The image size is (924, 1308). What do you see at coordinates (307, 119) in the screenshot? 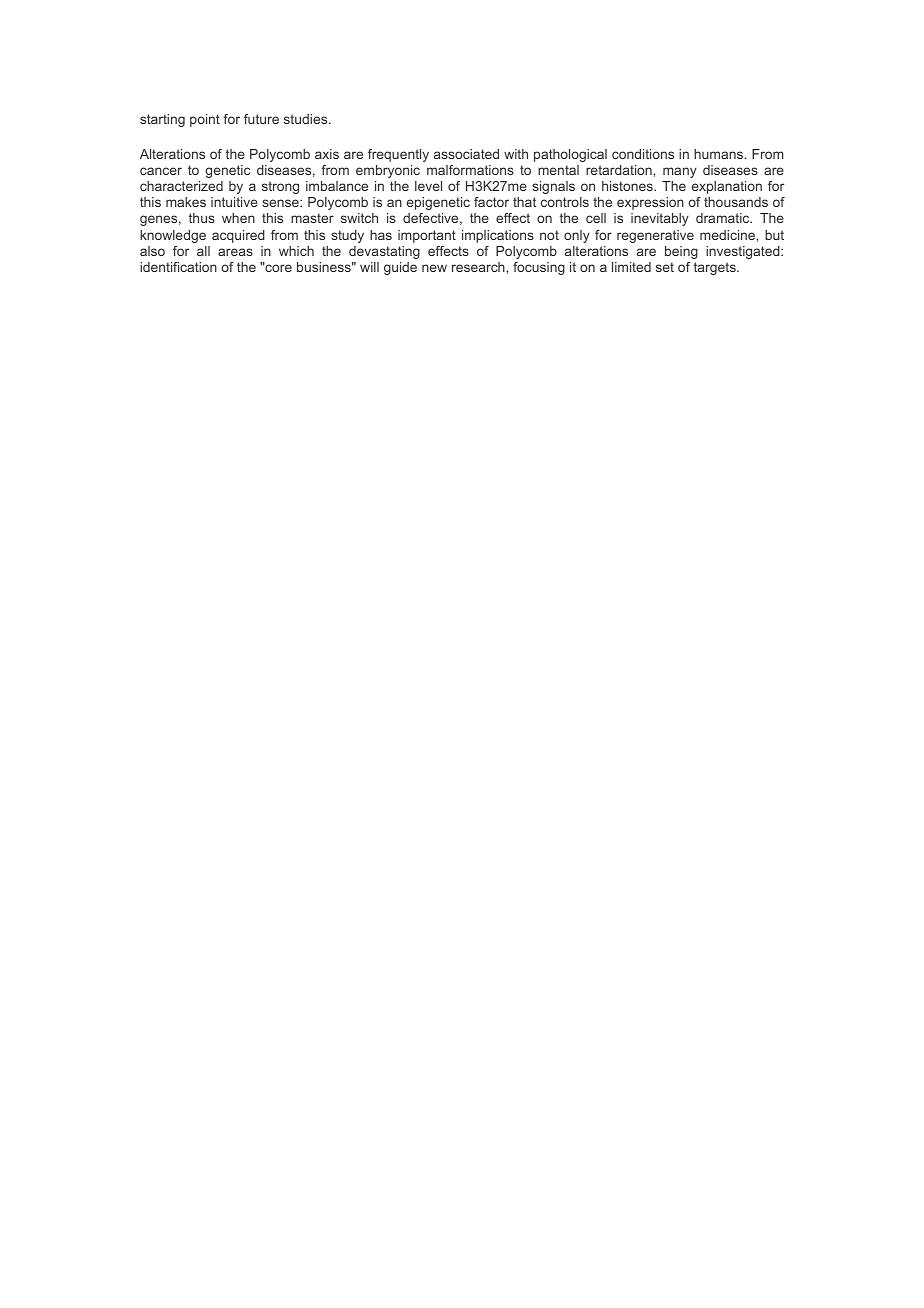
I see `studies` at bounding box center [307, 119].
